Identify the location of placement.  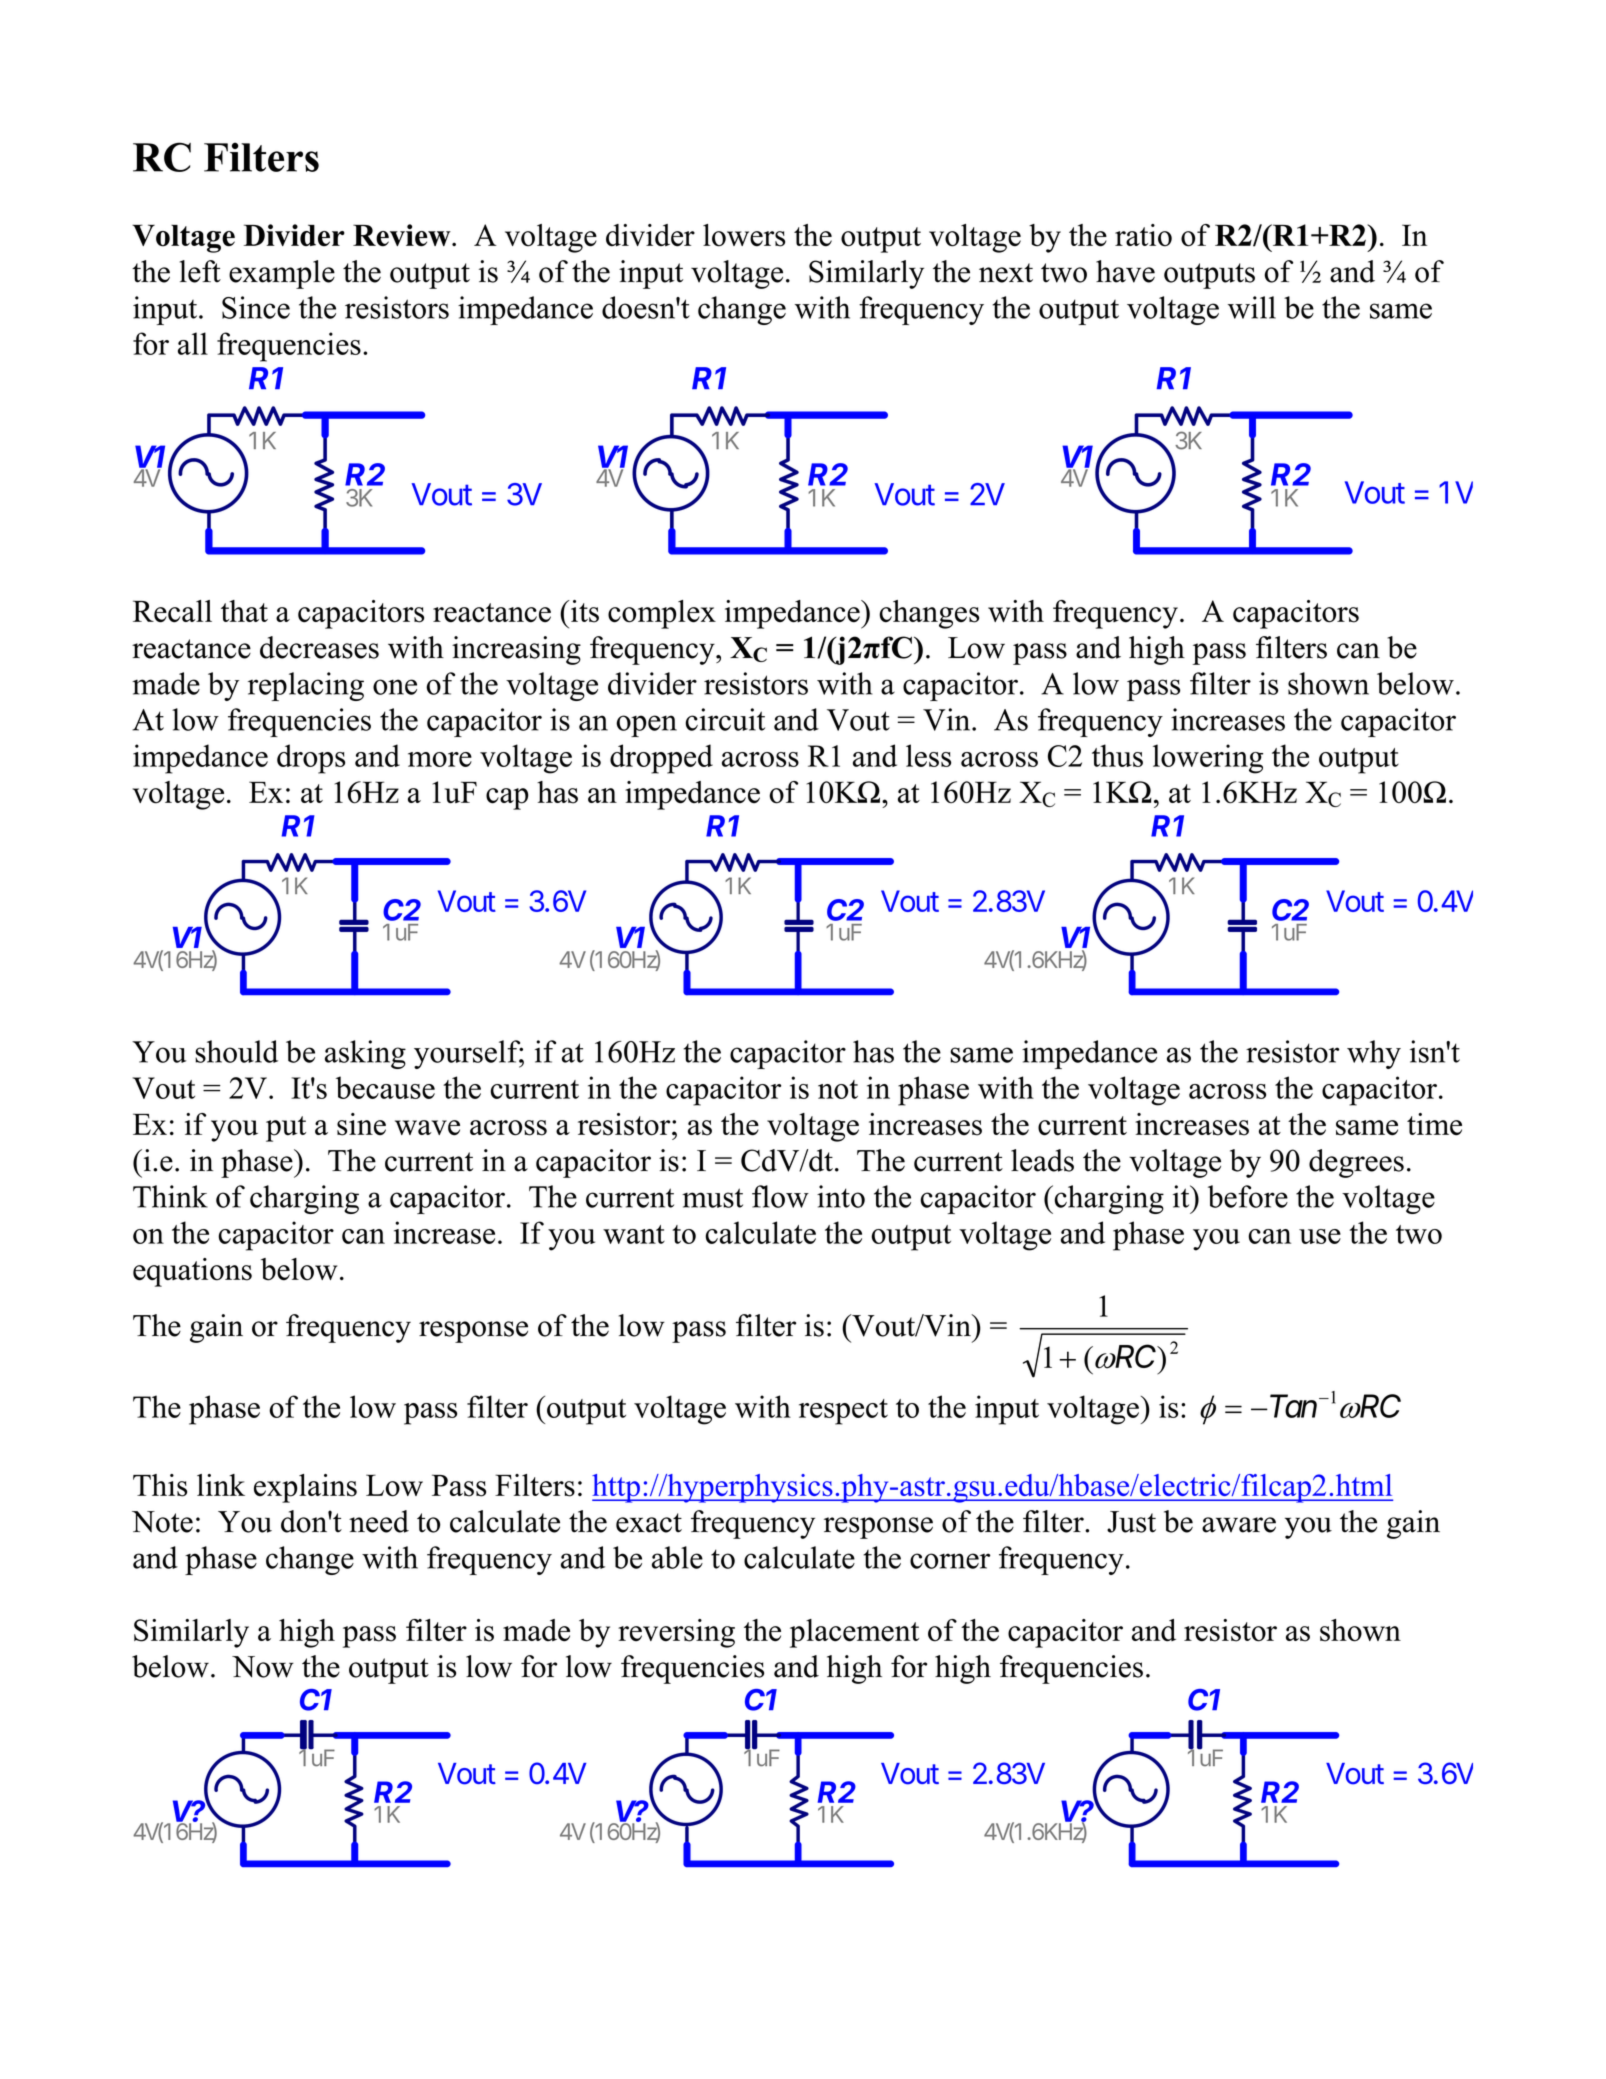
(854, 1633).
